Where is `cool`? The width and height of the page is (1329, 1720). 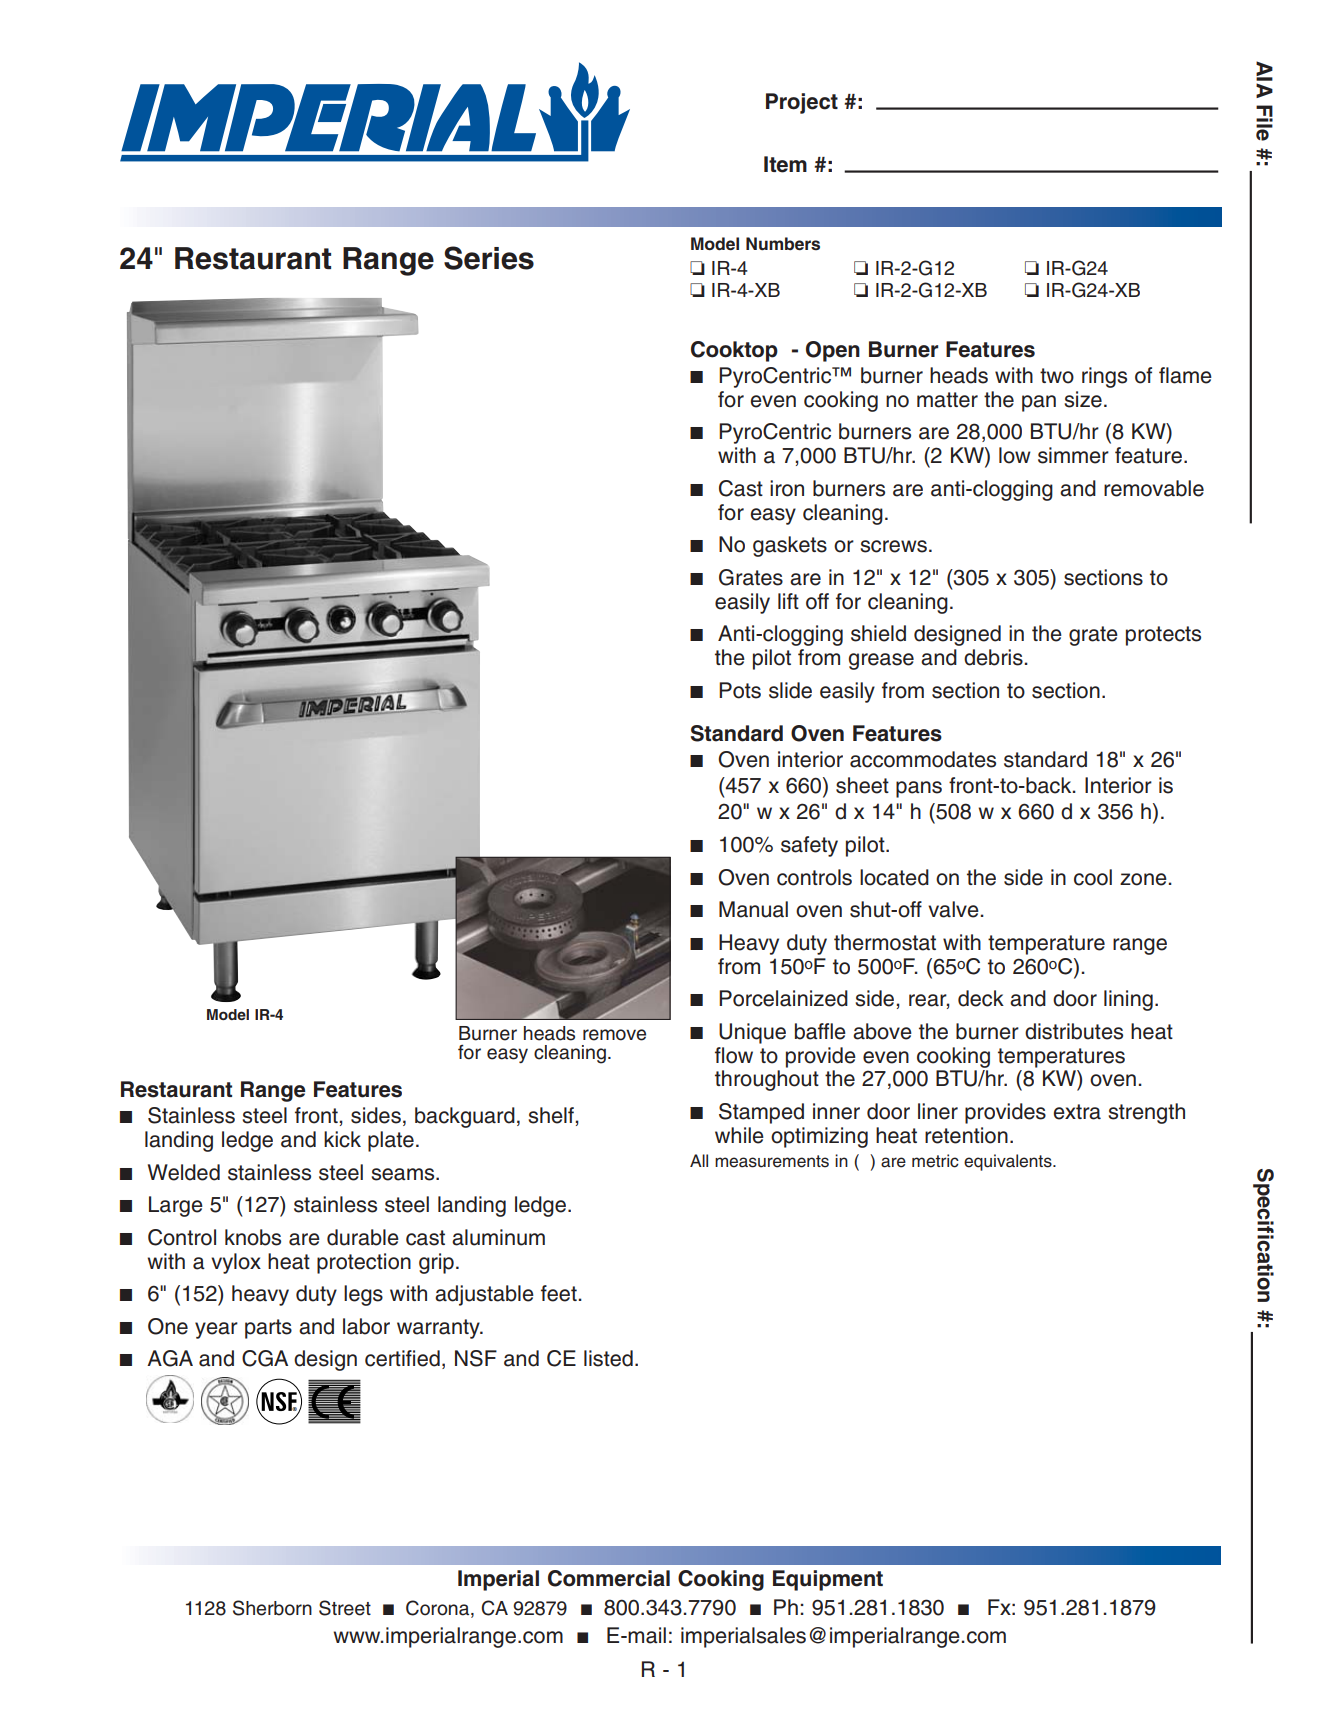 cool is located at coordinates (1093, 877).
